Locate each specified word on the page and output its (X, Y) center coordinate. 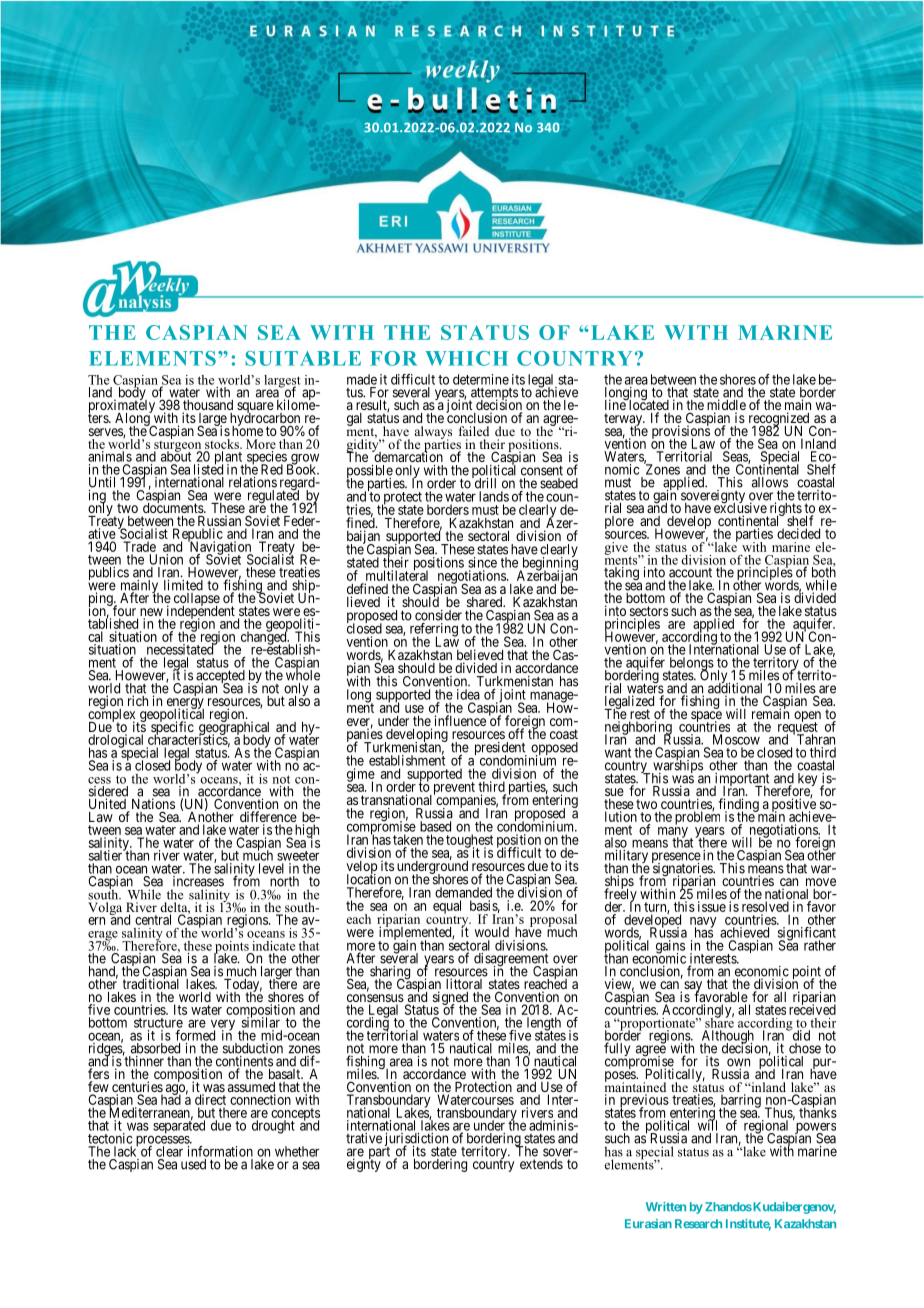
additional (735, 688)
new (152, 613)
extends (541, 1164)
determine (481, 379)
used (193, 1164)
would (492, 932)
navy (703, 923)
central (153, 919)
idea (468, 694)
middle (726, 406)
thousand (208, 406)
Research (698, 1223)
